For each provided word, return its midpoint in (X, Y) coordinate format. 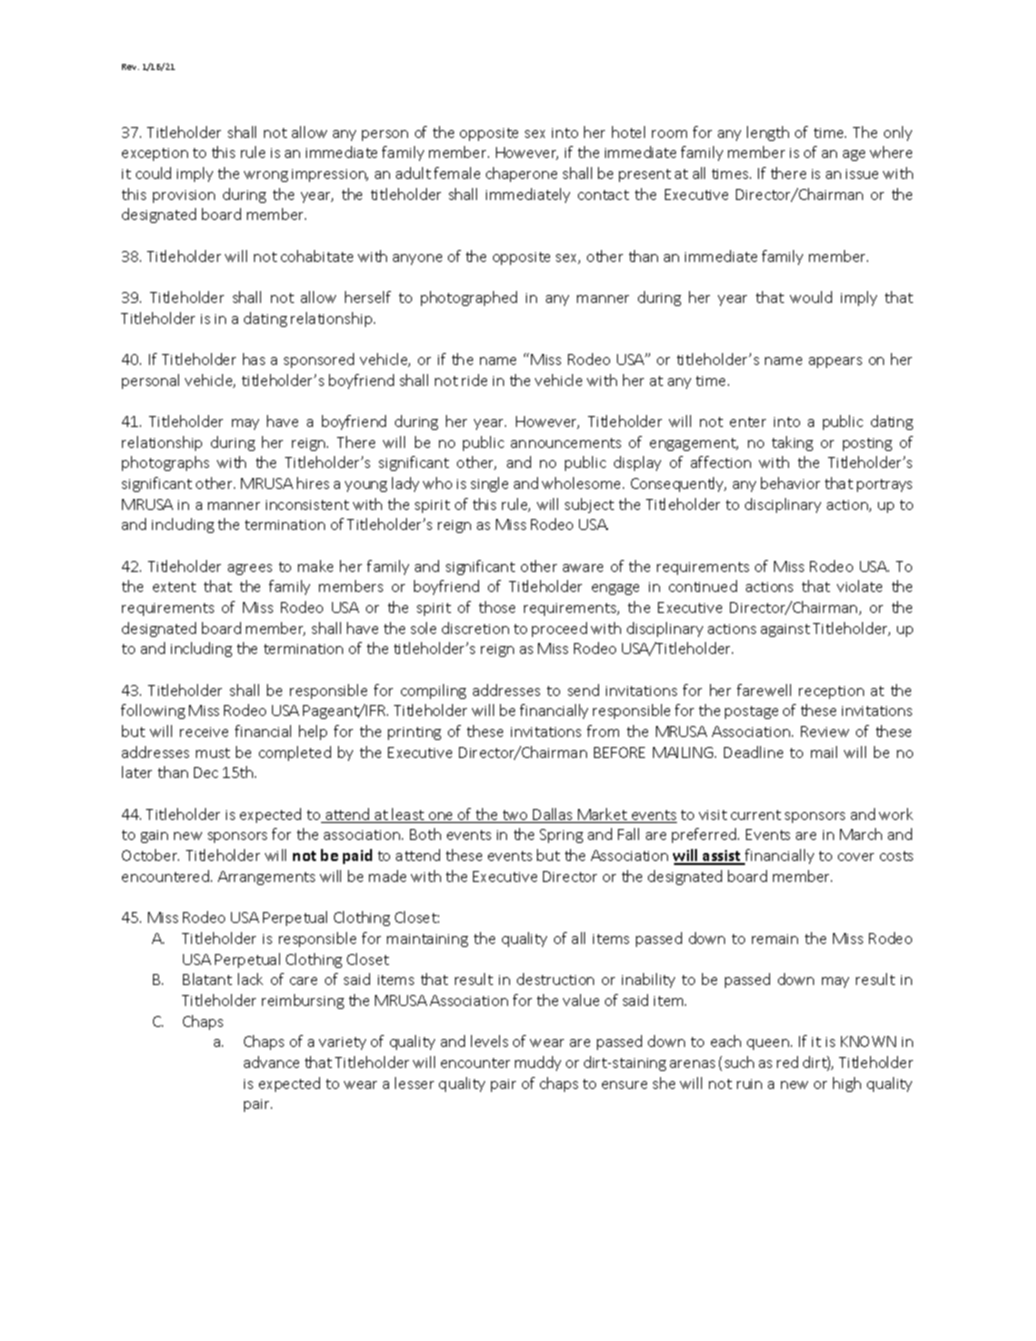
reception (831, 692)
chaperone (521, 174)
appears (835, 362)
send (583, 690)
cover (856, 857)
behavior (790, 483)
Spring (561, 836)
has (254, 359)
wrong (266, 176)
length (768, 133)
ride (474, 380)
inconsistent (307, 505)
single (489, 484)
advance (271, 1062)
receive (204, 732)
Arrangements (266, 878)
